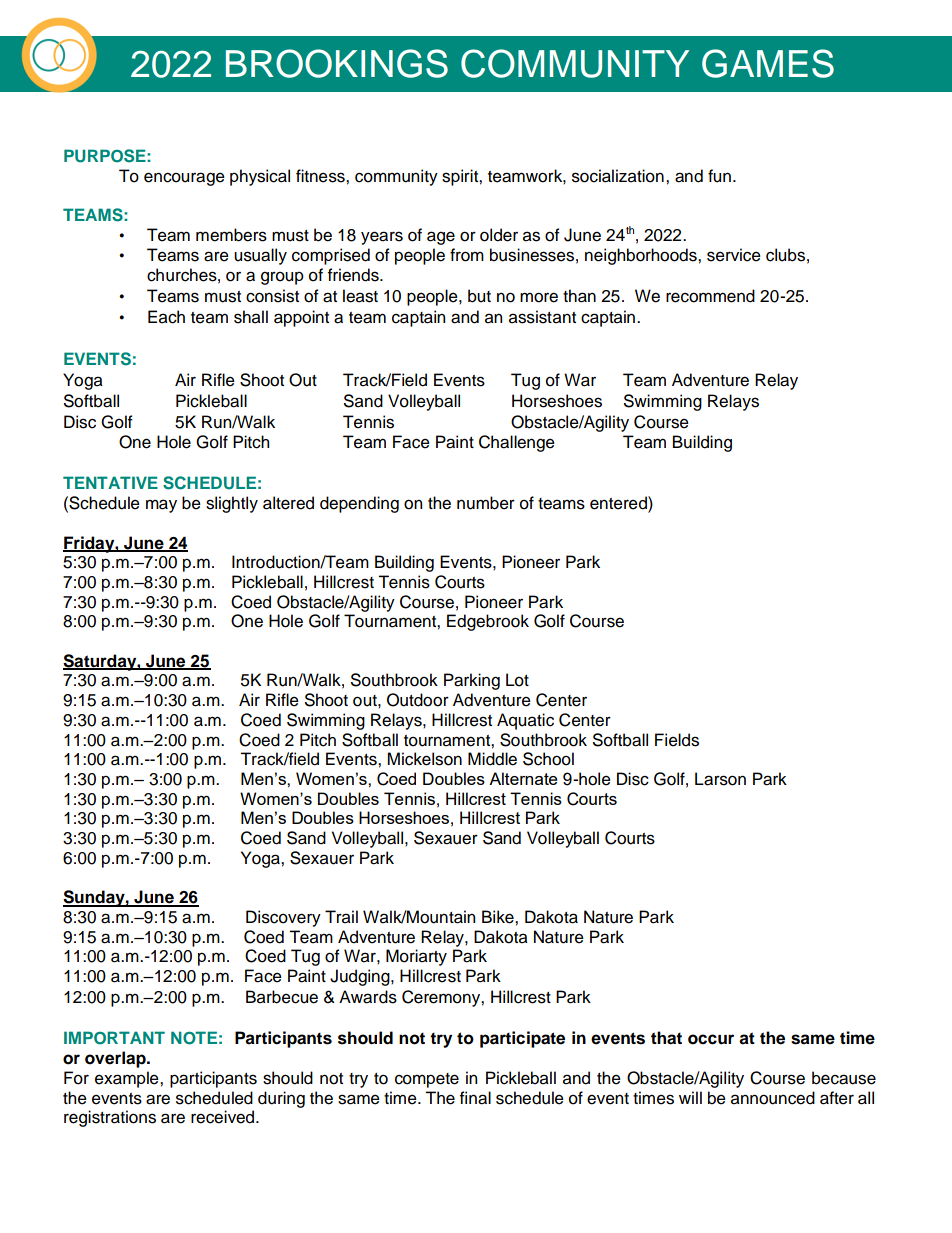 The width and height of the screenshot is (952, 1233). I want to click on GAMES, so click(768, 63).
